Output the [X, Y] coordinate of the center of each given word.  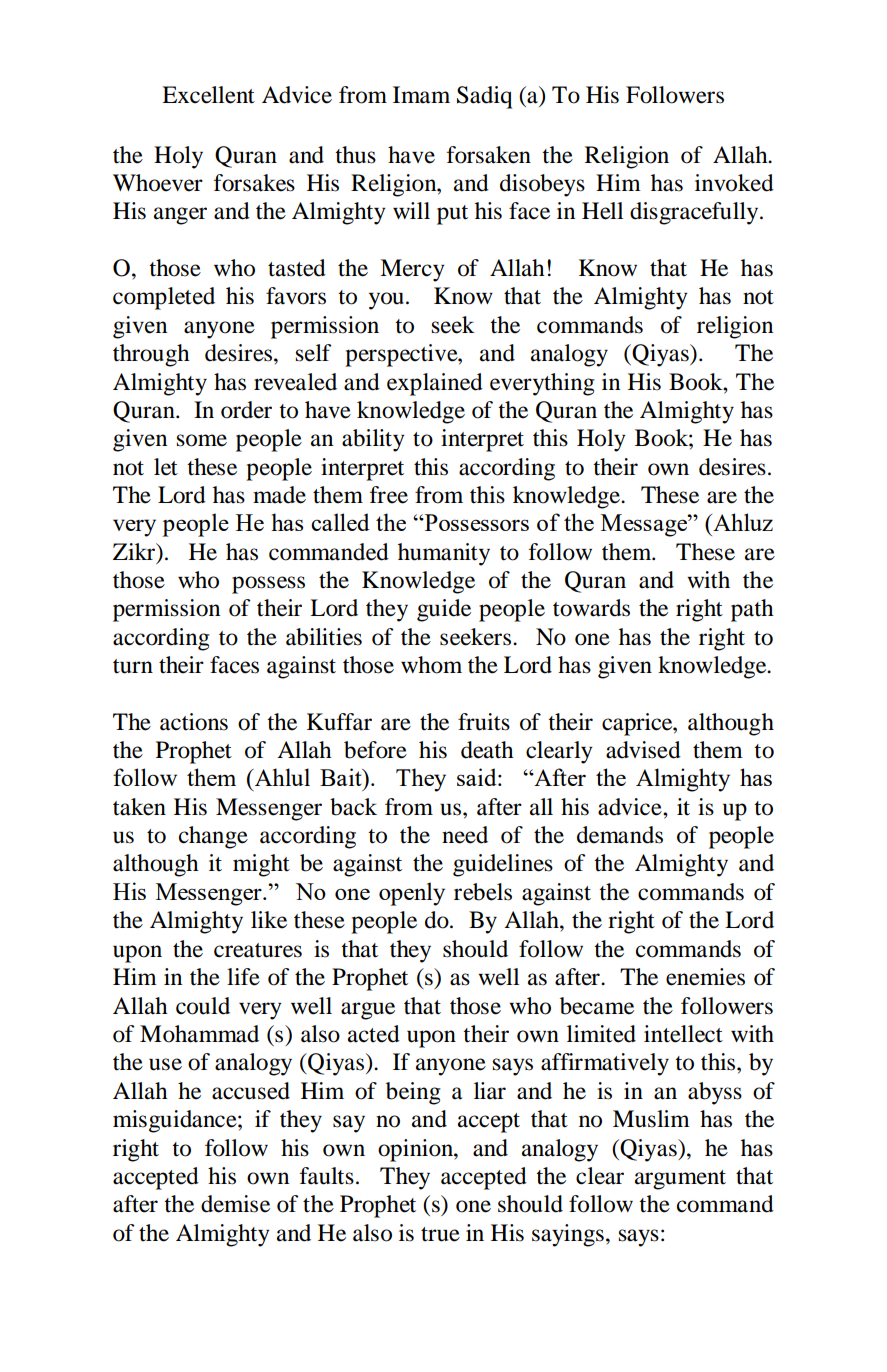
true [440, 1234]
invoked [734, 183]
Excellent [208, 95]
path [752, 610]
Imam [421, 95]
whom [431, 665]
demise [235, 1204]
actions [194, 722]
